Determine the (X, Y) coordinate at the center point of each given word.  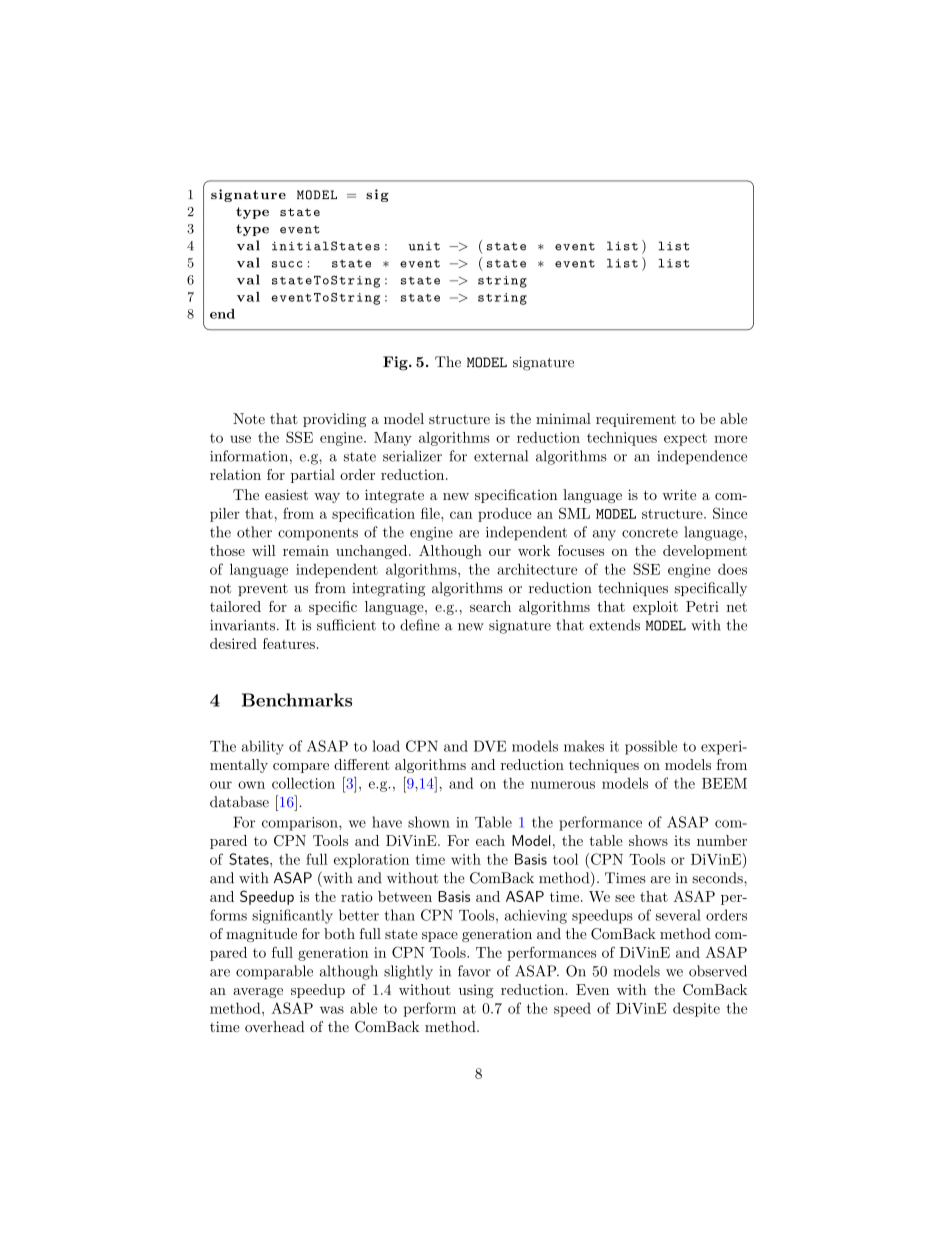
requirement (636, 420)
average (258, 993)
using (476, 991)
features (289, 643)
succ (287, 264)
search (490, 606)
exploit (655, 608)
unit (424, 246)
